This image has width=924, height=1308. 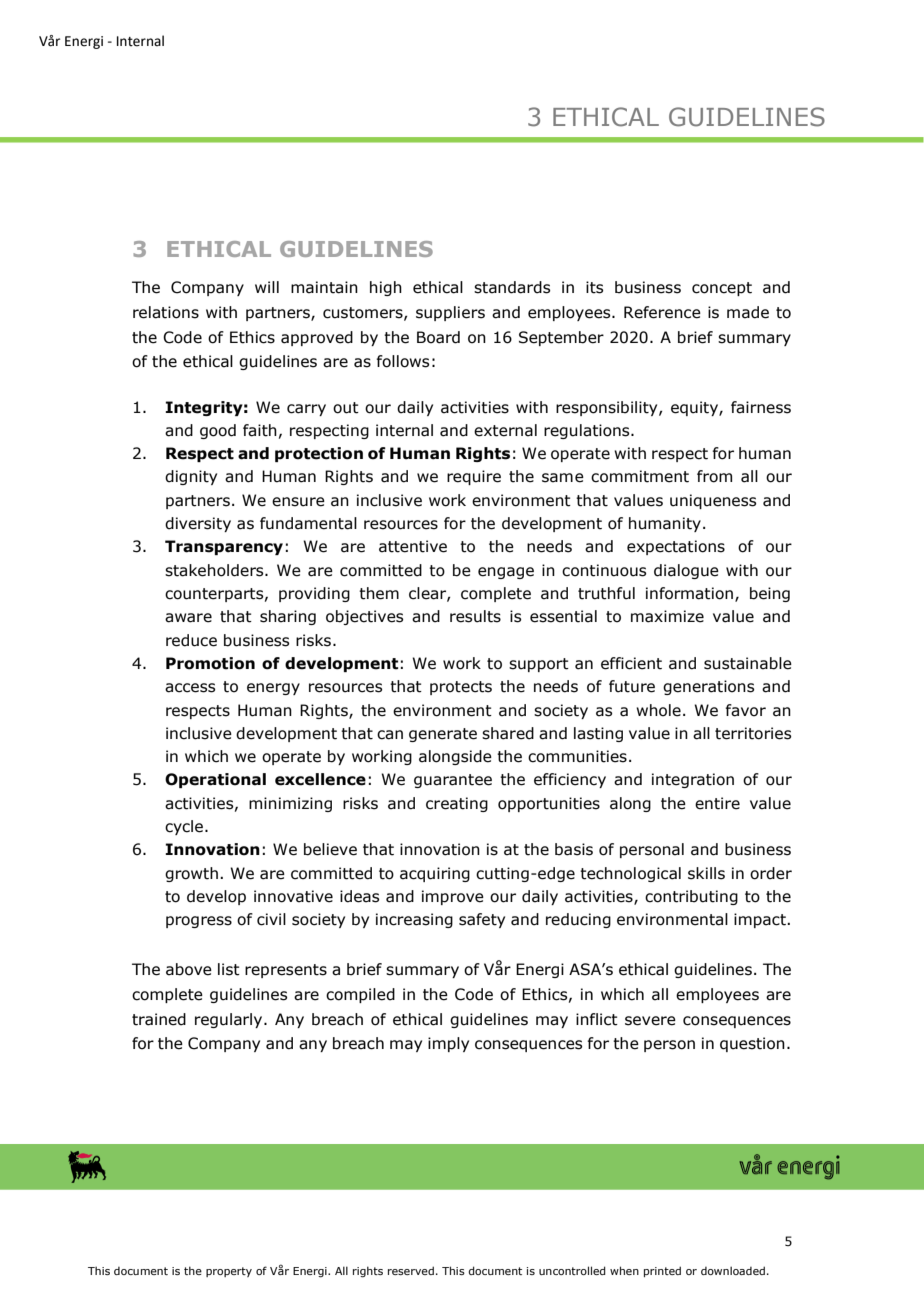 I want to click on suppliers, so click(x=450, y=313).
